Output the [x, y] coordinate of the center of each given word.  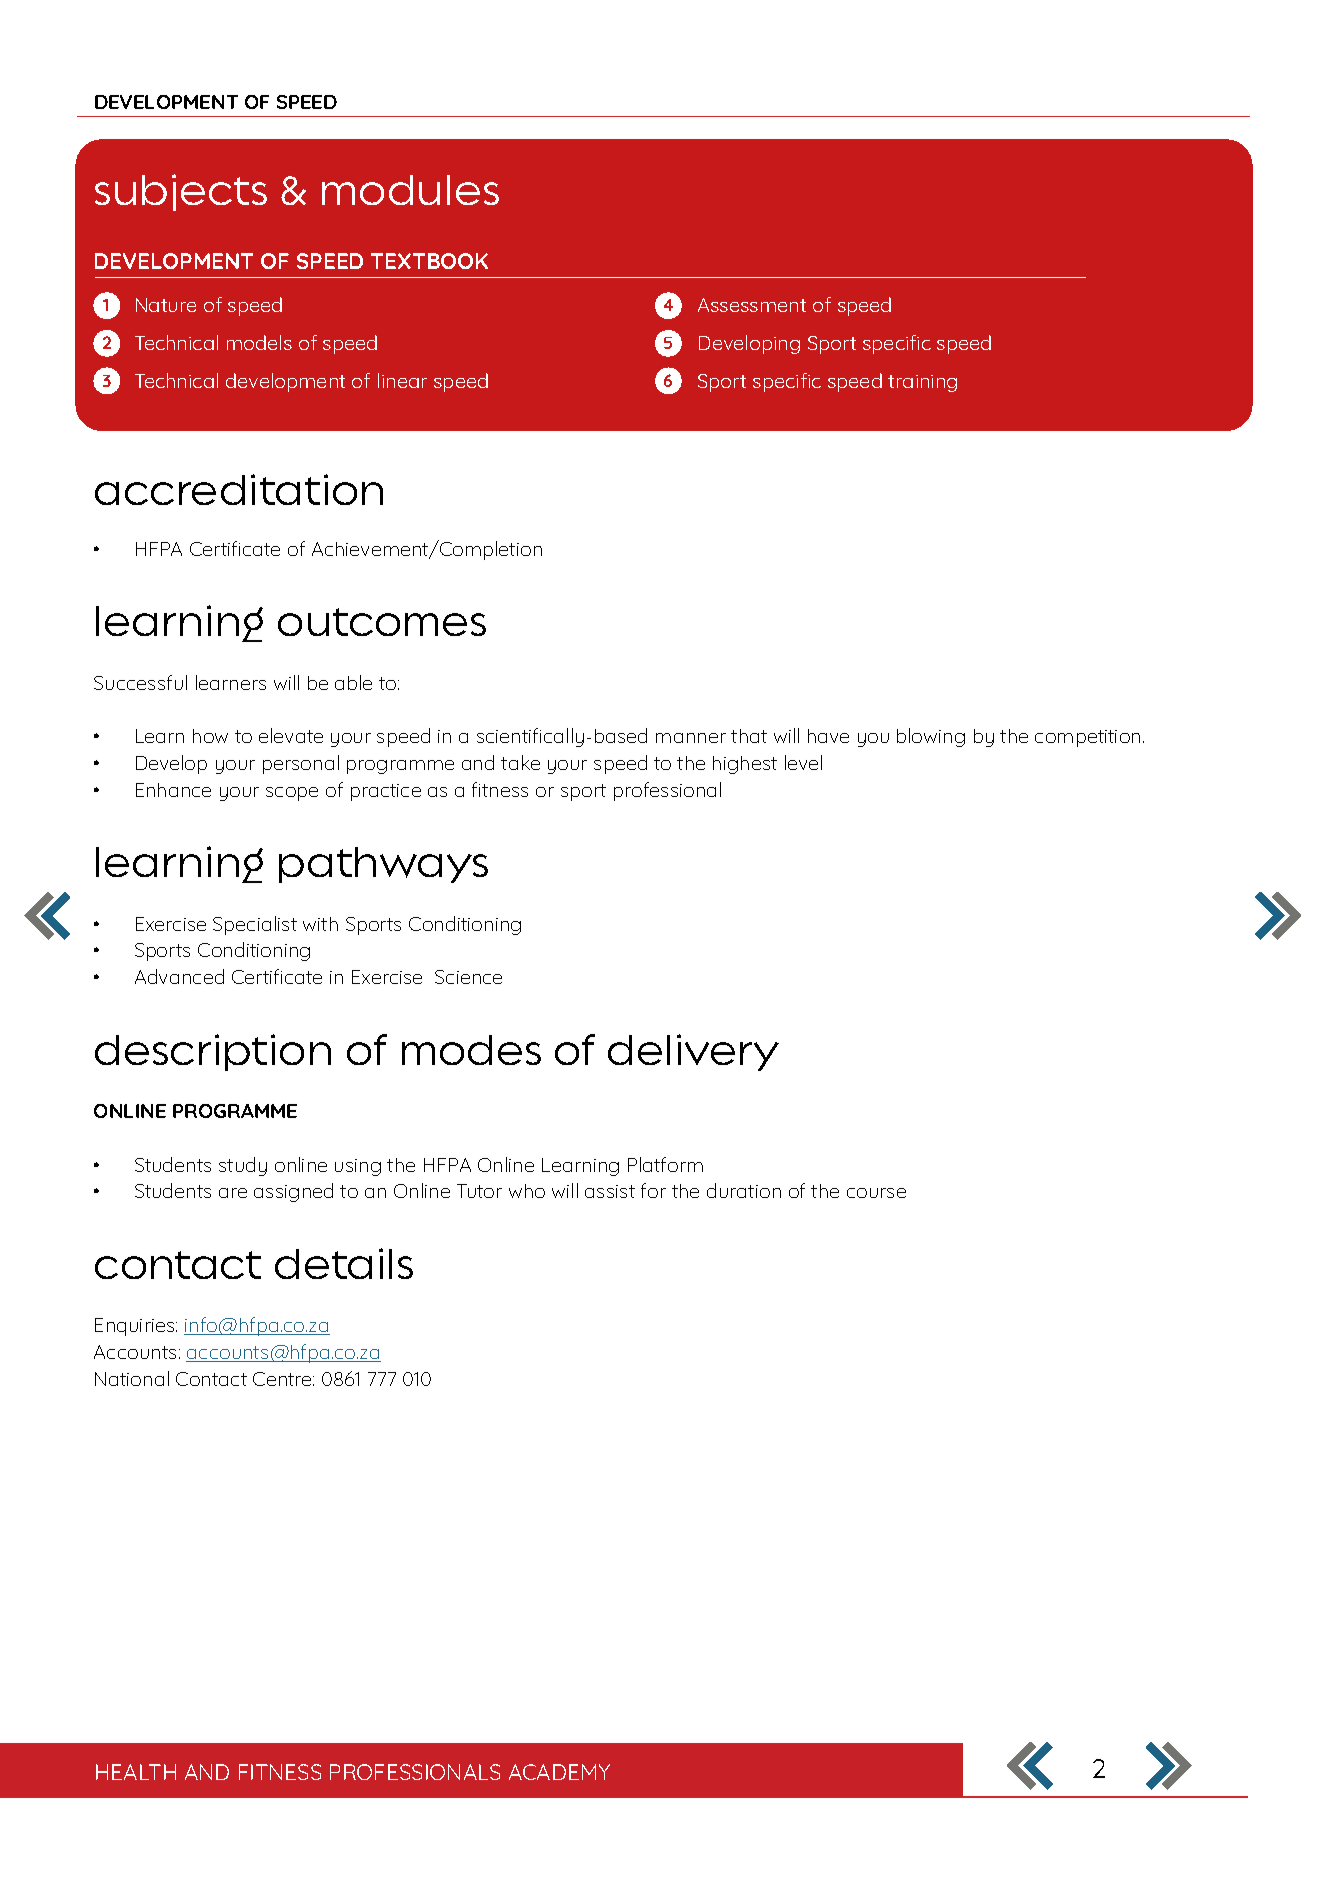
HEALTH [136, 1772]
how [210, 736]
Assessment [752, 305]
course [876, 1193]
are [233, 1193]
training [922, 383]
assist [610, 1191]
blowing [931, 737]
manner [691, 738]
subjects [181, 192]
